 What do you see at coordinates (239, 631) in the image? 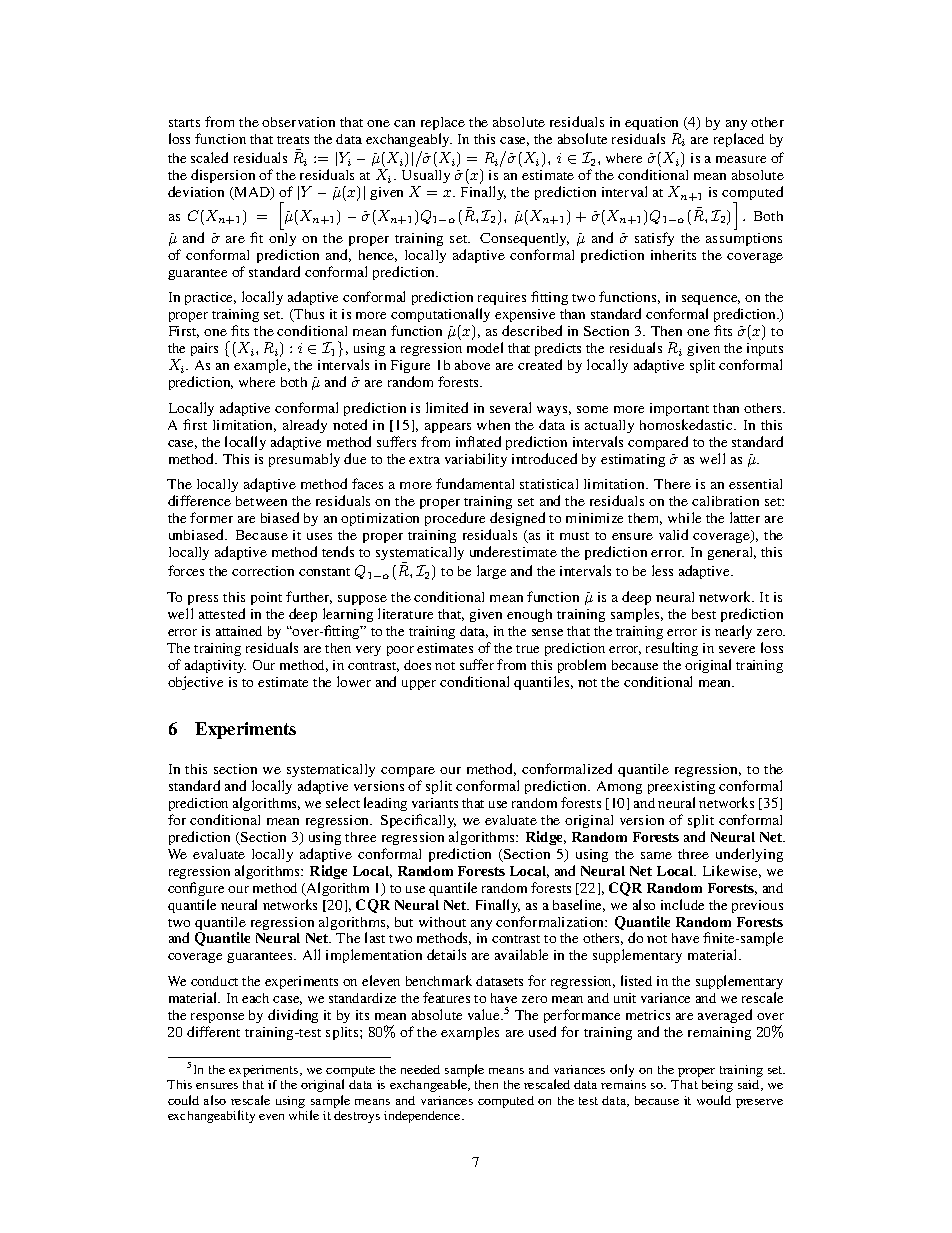
I see `attained` at bounding box center [239, 631].
